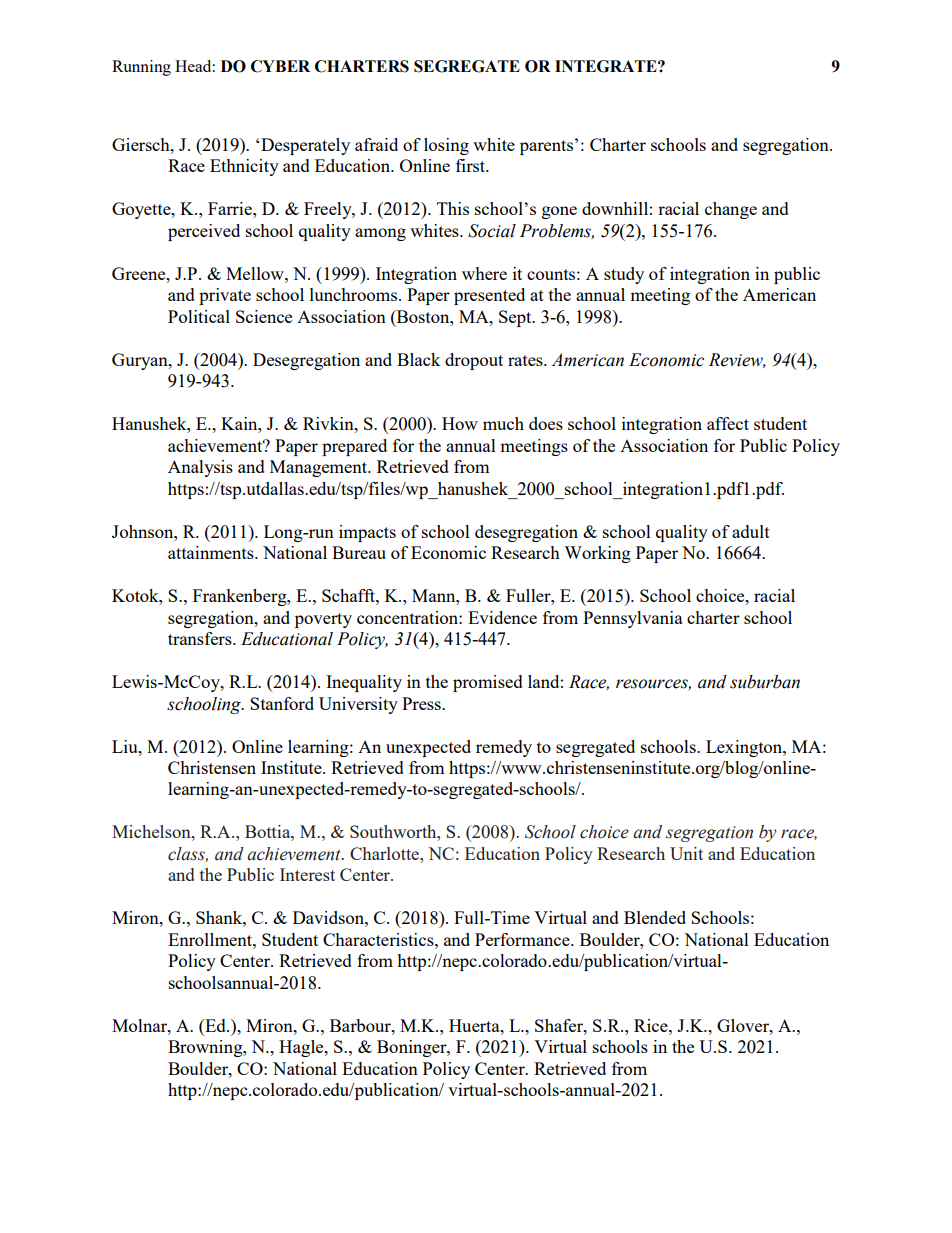  I want to click on Pennsylvania, so click(633, 619).
